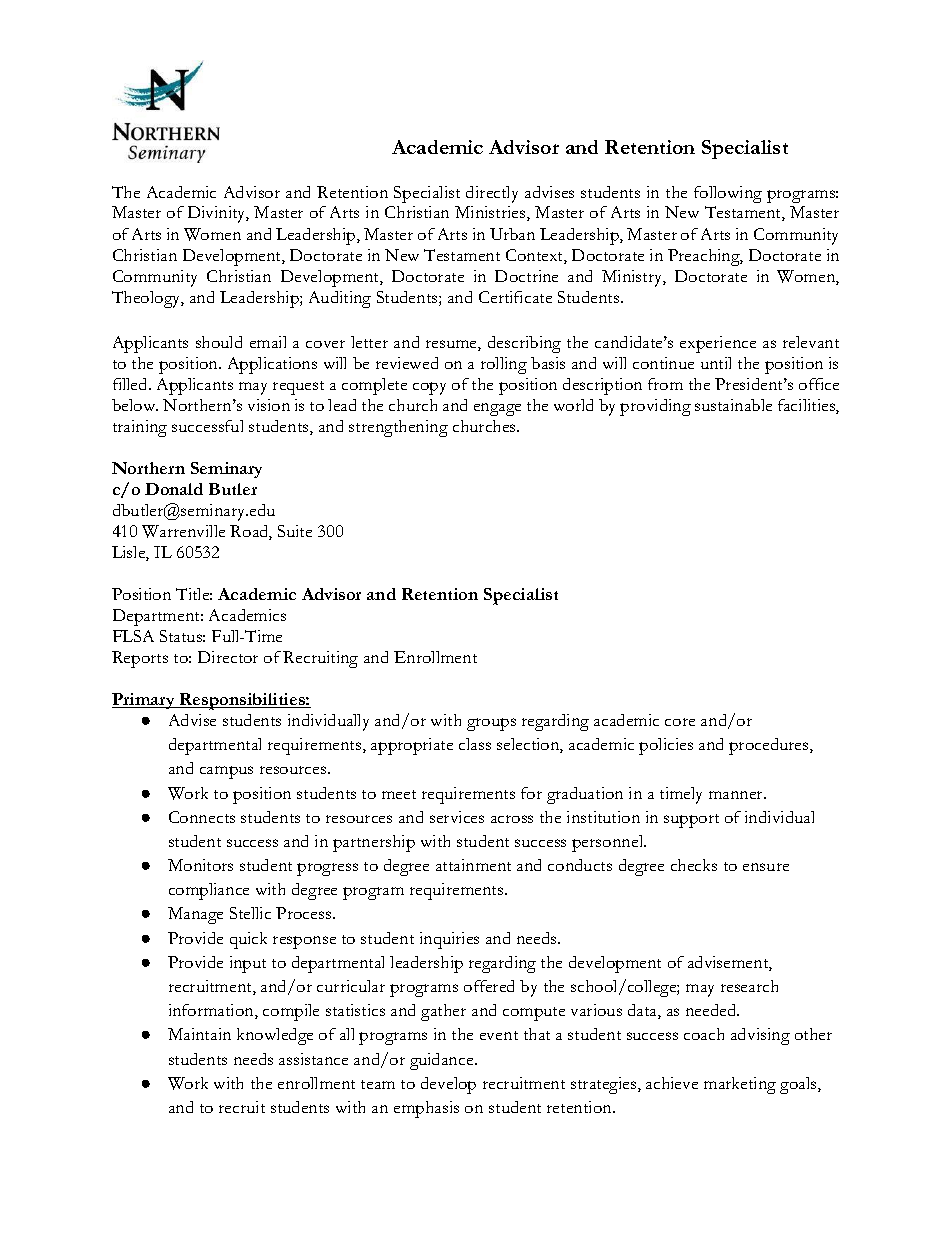  What do you see at coordinates (199, 1034) in the screenshot?
I see `Maintain` at bounding box center [199, 1034].
